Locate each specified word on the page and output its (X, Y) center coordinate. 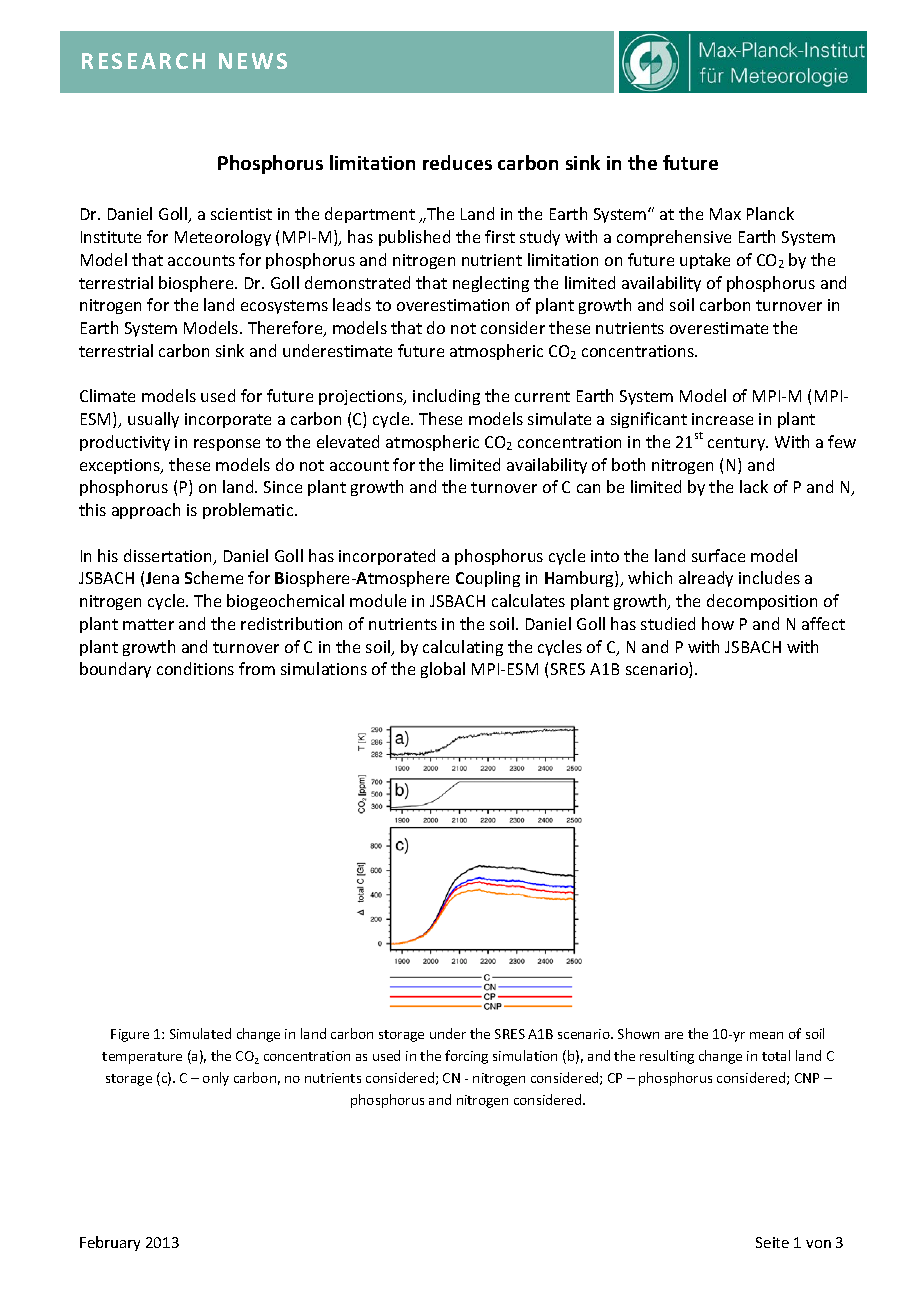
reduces (457, 162)
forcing (466, 1057)
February (110, 1243)
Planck (770, 213)
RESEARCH (143, 61)
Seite (772, 1242)
